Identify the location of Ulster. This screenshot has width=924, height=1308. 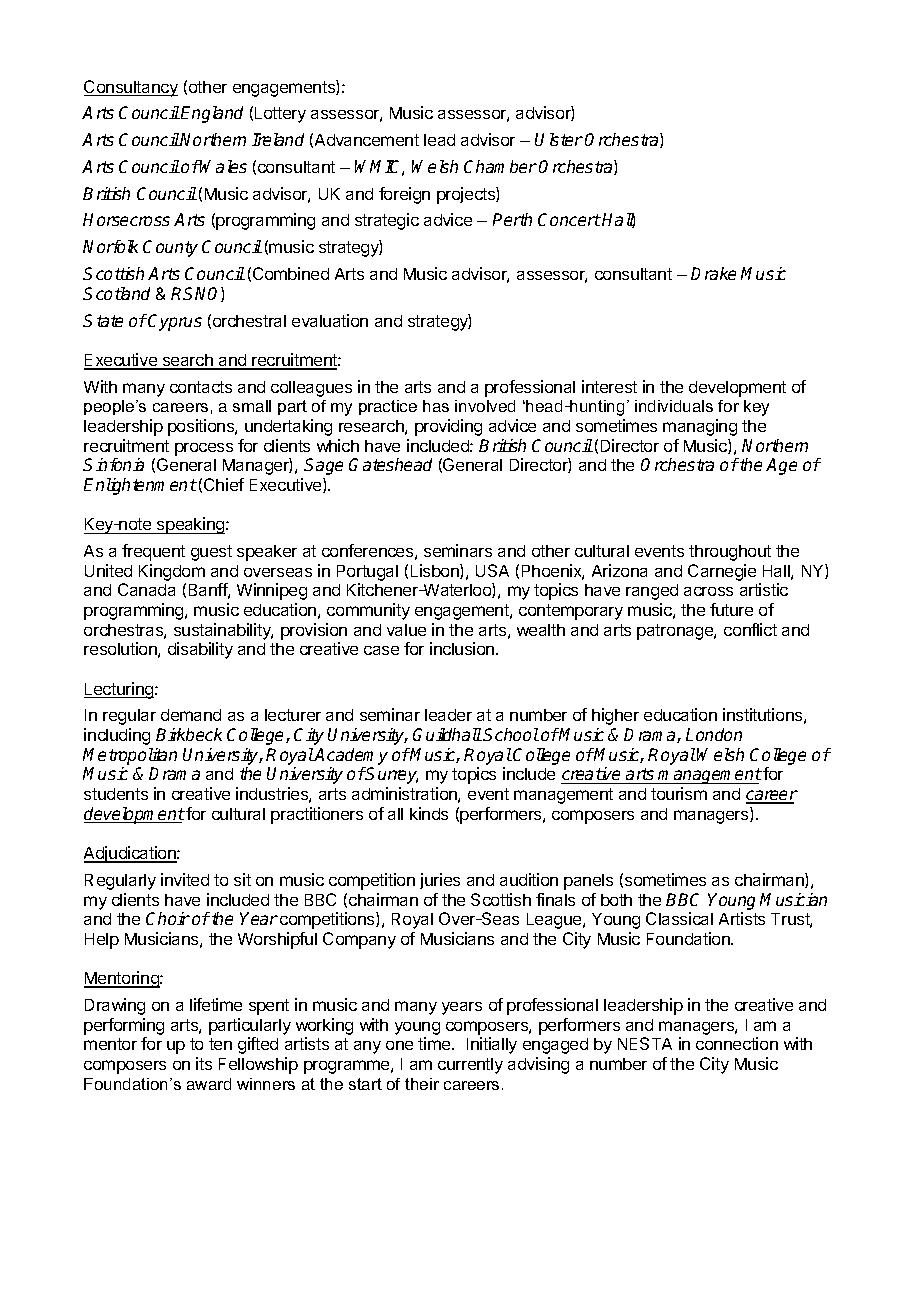
(559, 139).
